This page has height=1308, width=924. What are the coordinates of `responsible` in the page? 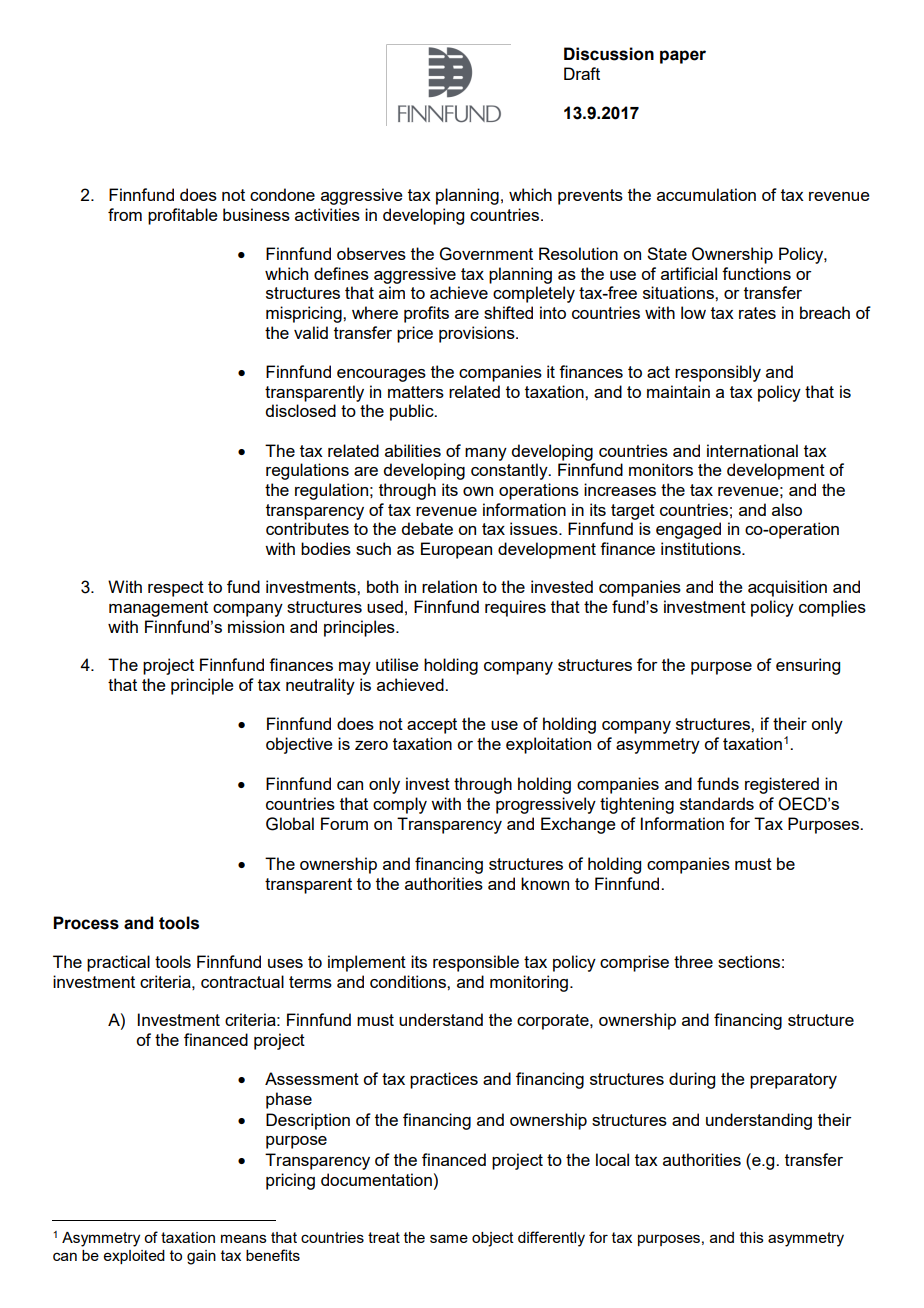 It's located at (476, 963).
